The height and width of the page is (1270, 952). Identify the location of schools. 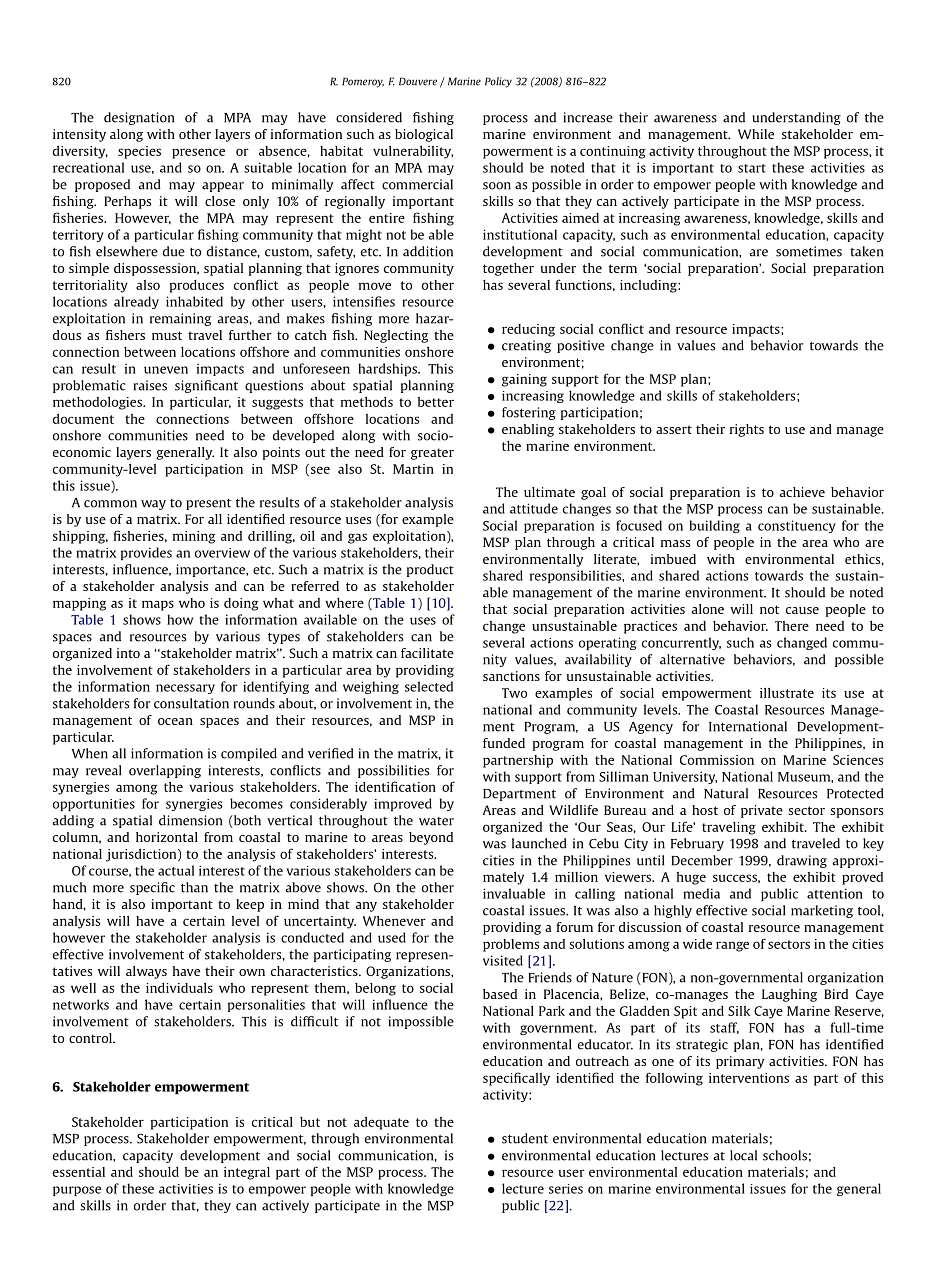
(785, 1155).
